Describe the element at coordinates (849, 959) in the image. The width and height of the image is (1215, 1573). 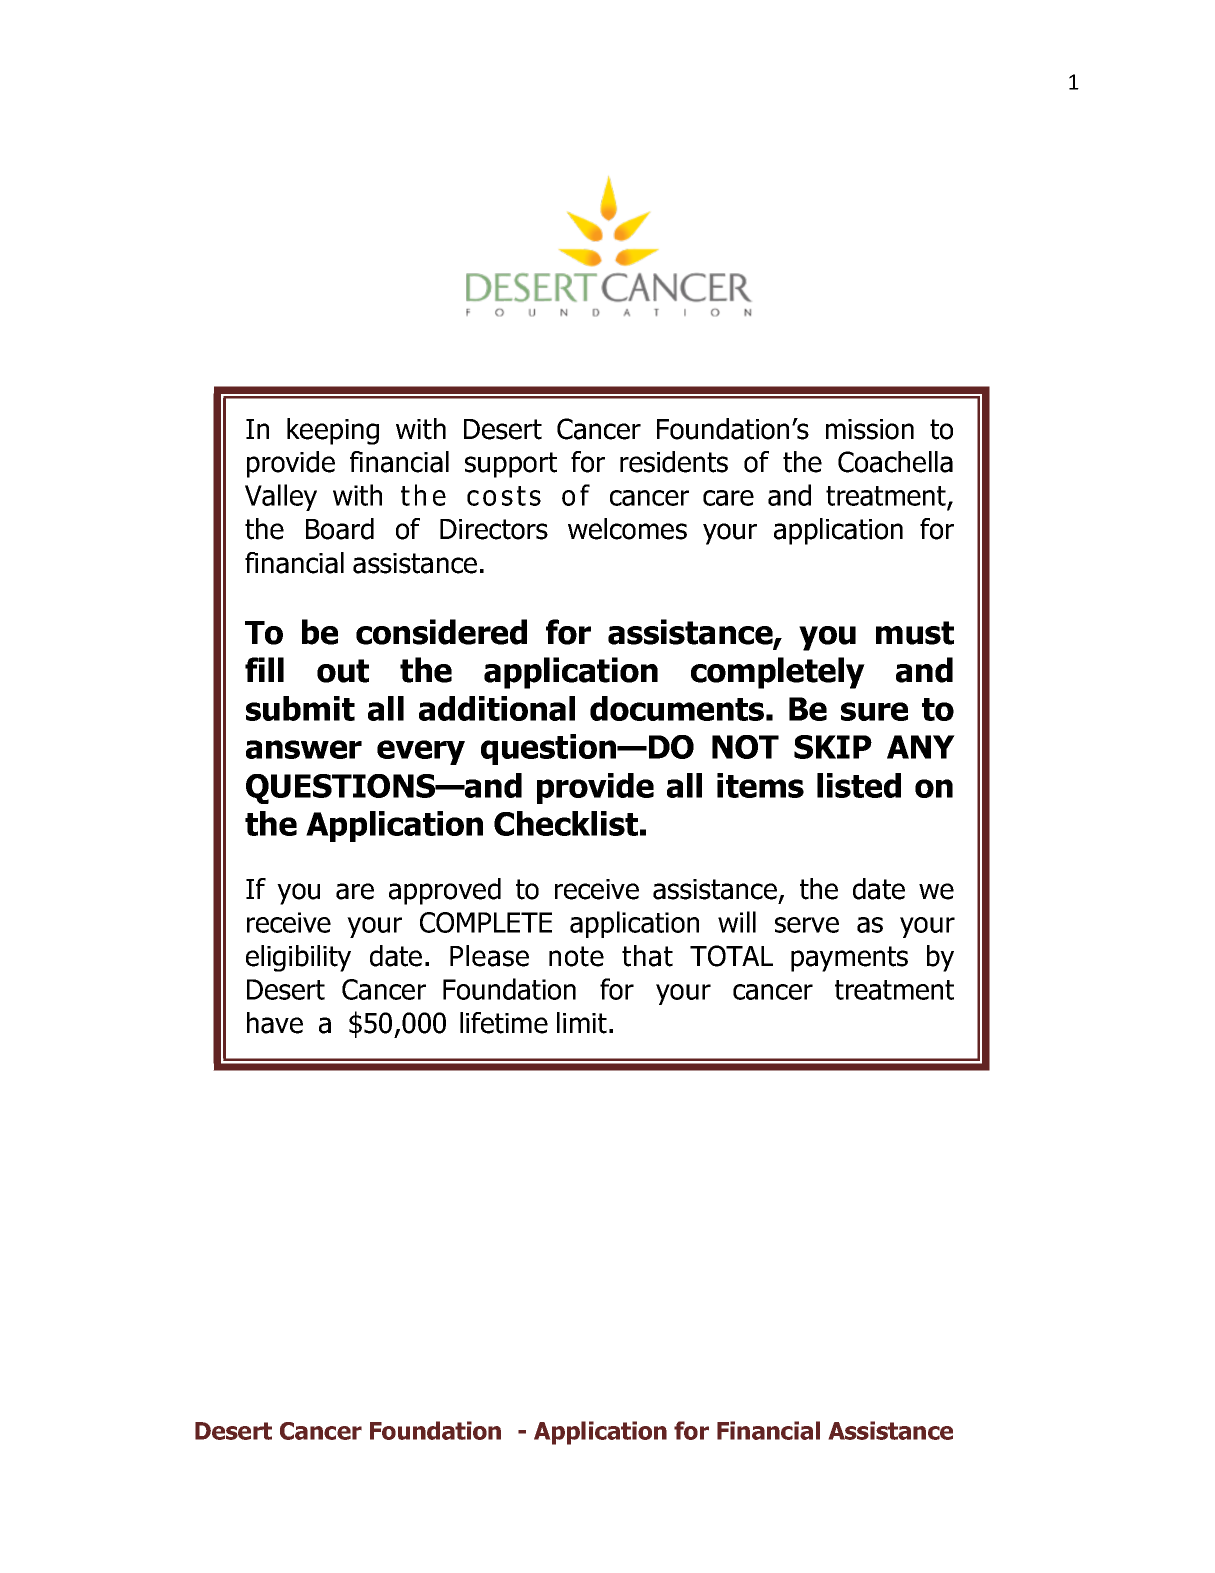
I see `payments` at that location.
